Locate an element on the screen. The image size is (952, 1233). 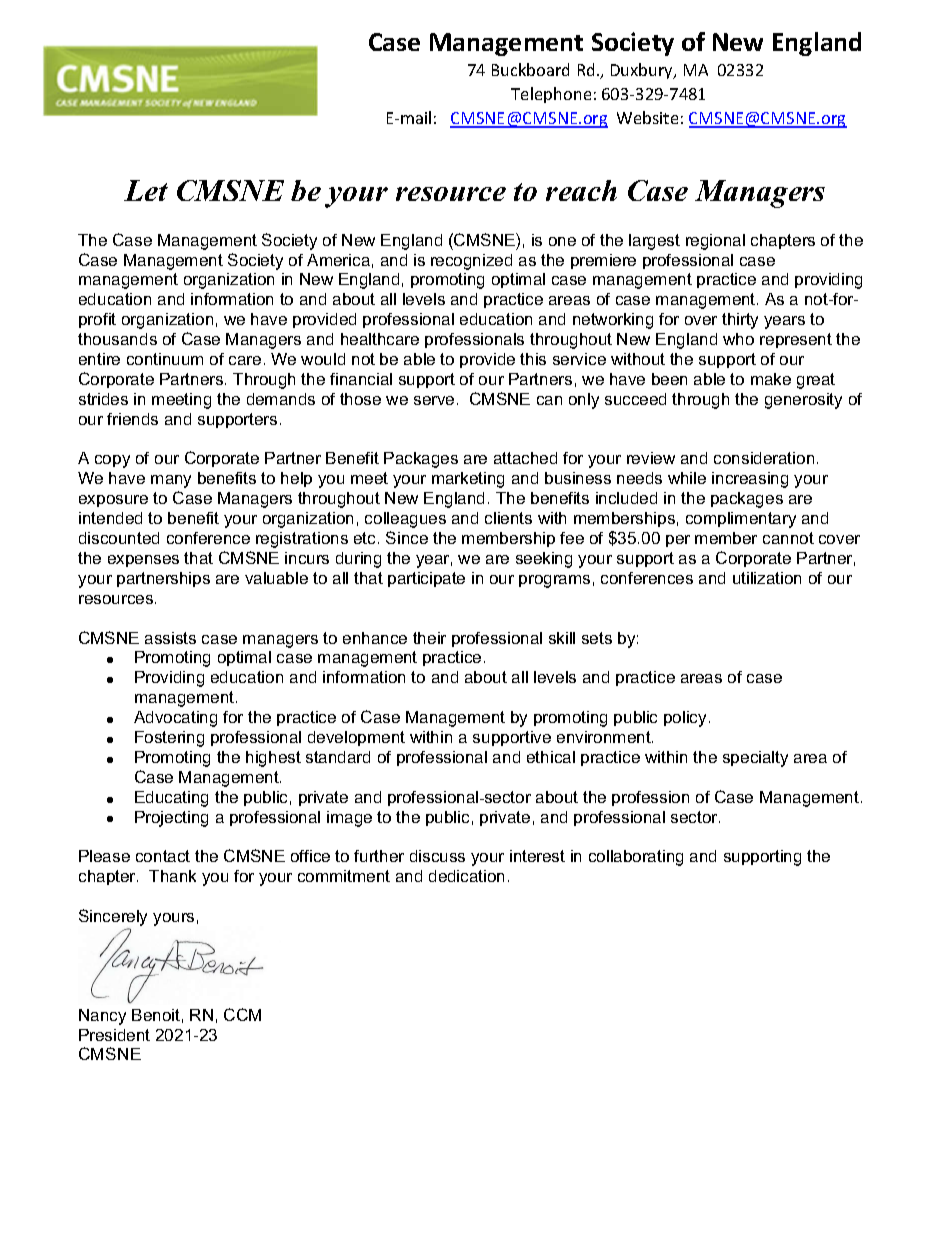
Telephone is located at coordinates (551, 95).
